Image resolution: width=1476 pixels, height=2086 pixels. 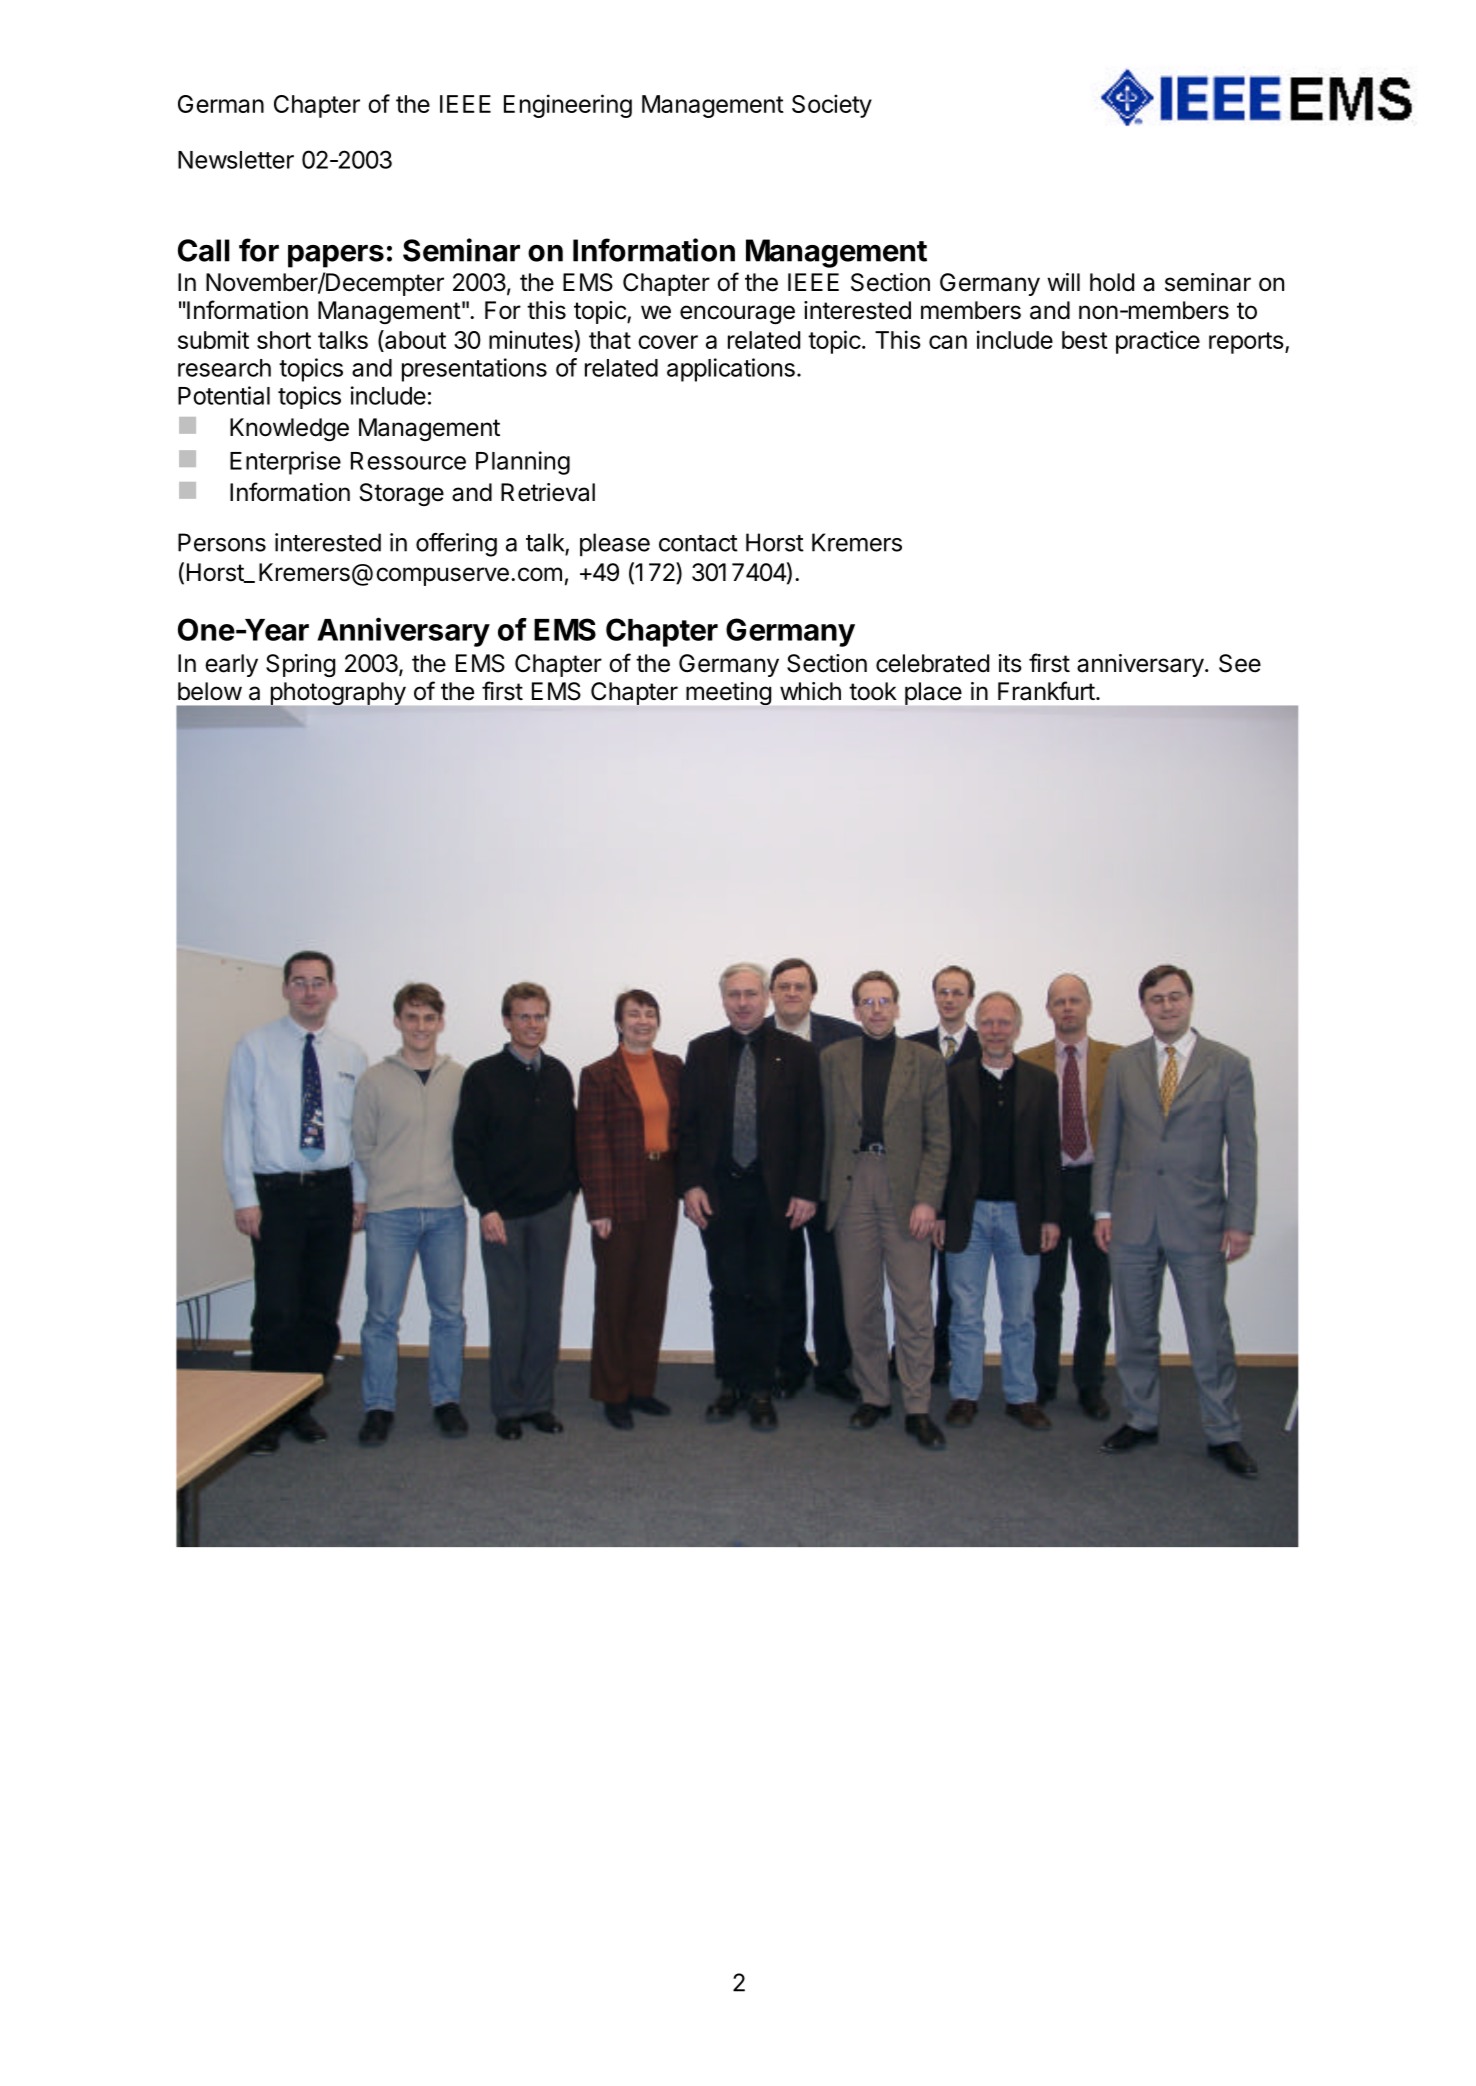 What do you see at coordinates (236, 160) in the screenshot?
I see `Newsletter` at bounding box center [236, 160].
